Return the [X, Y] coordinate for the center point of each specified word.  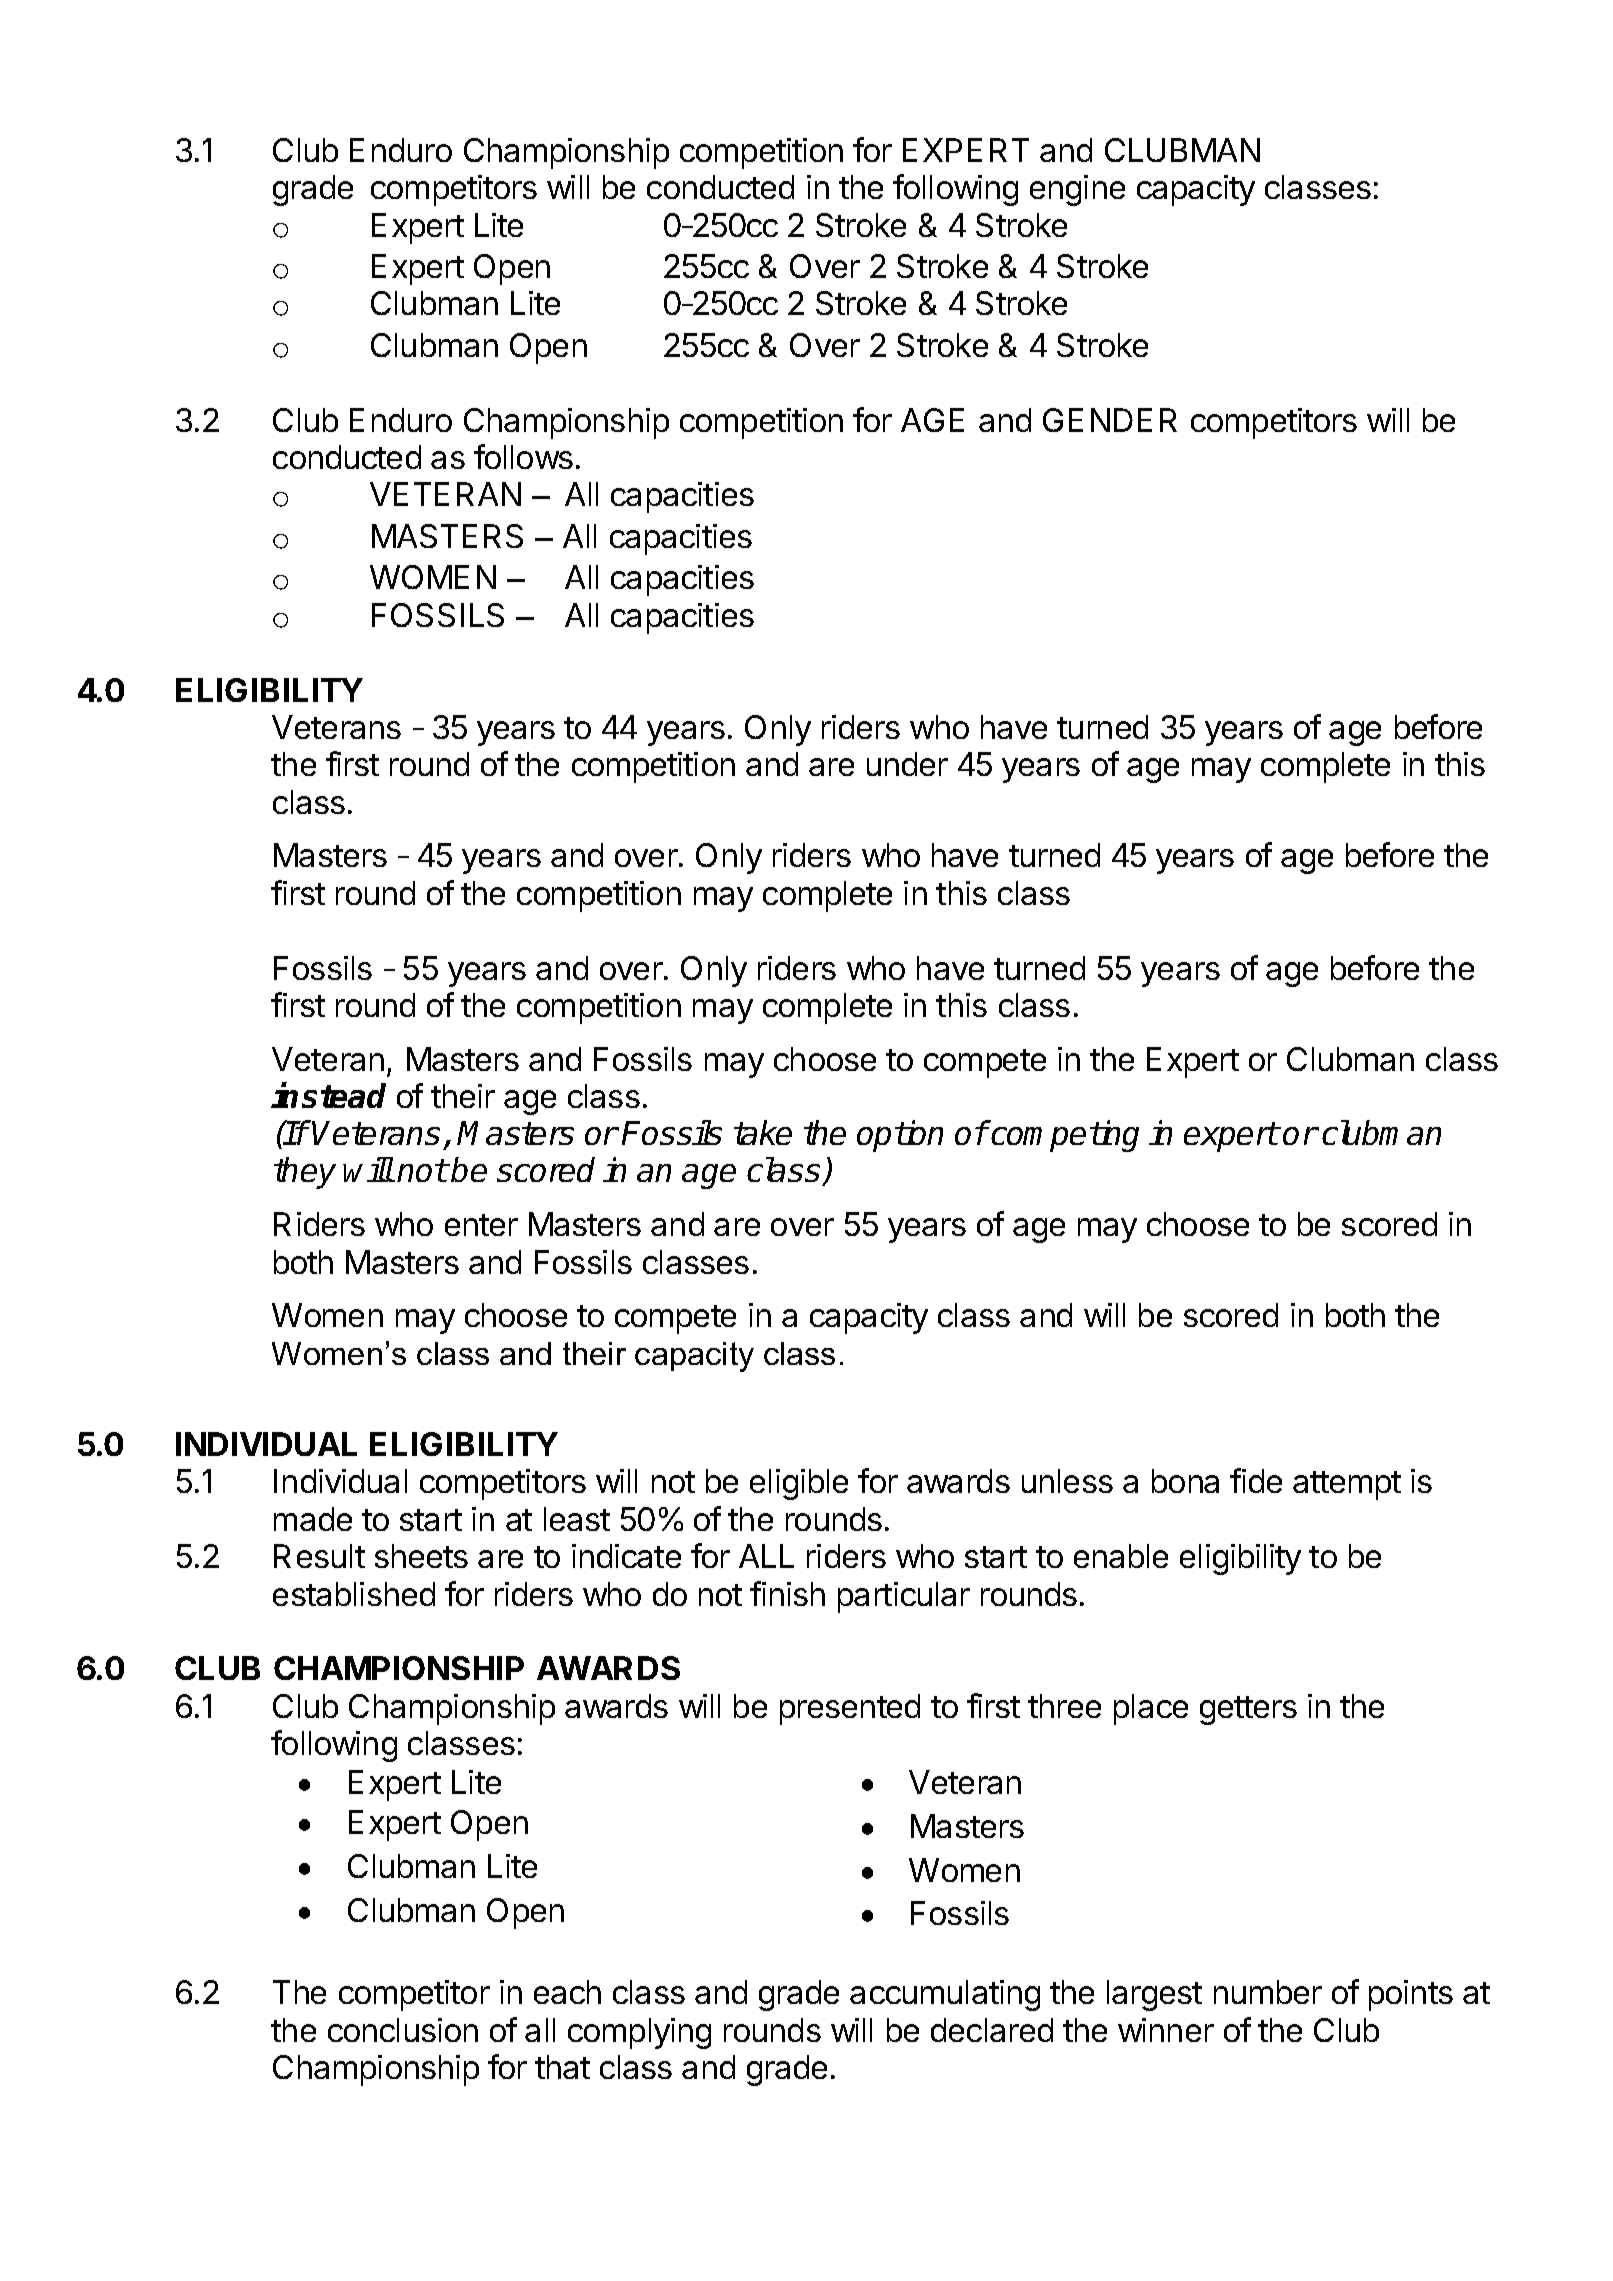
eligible [799, 1484]
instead [329, 1095]
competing [1064, 1136]
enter [481, 1225]
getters [1248, 1710]
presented [850, 1709]
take [763, 1132]
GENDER [1110, 420]
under [907, 764]
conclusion [403, 2030]
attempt [1347, 1485]
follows [523, 456]
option [900, 1136]
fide [1256, 1480]
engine [1077, 190]
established [354, 1594]
